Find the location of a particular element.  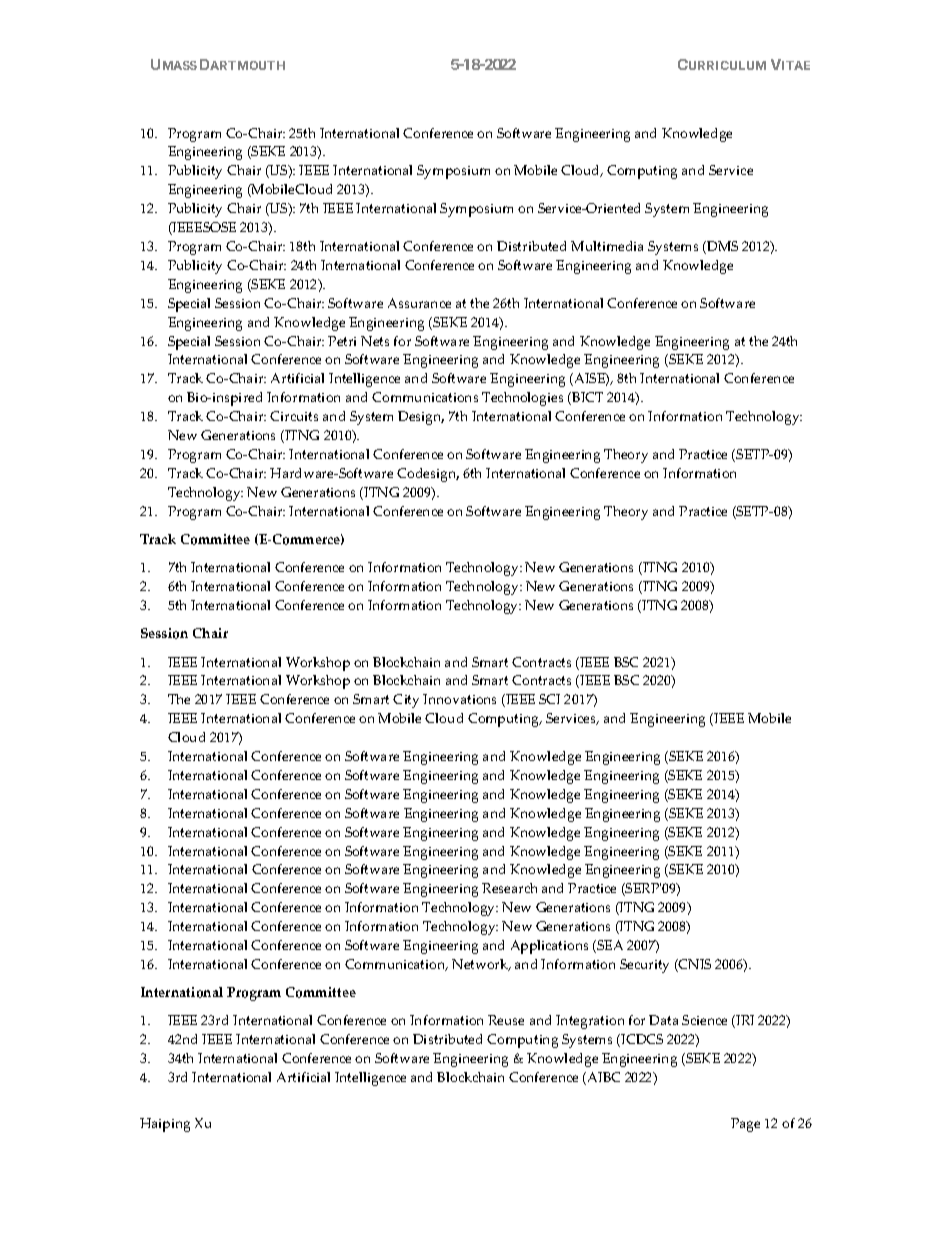

DMS is located at coordinates (721, 247).
